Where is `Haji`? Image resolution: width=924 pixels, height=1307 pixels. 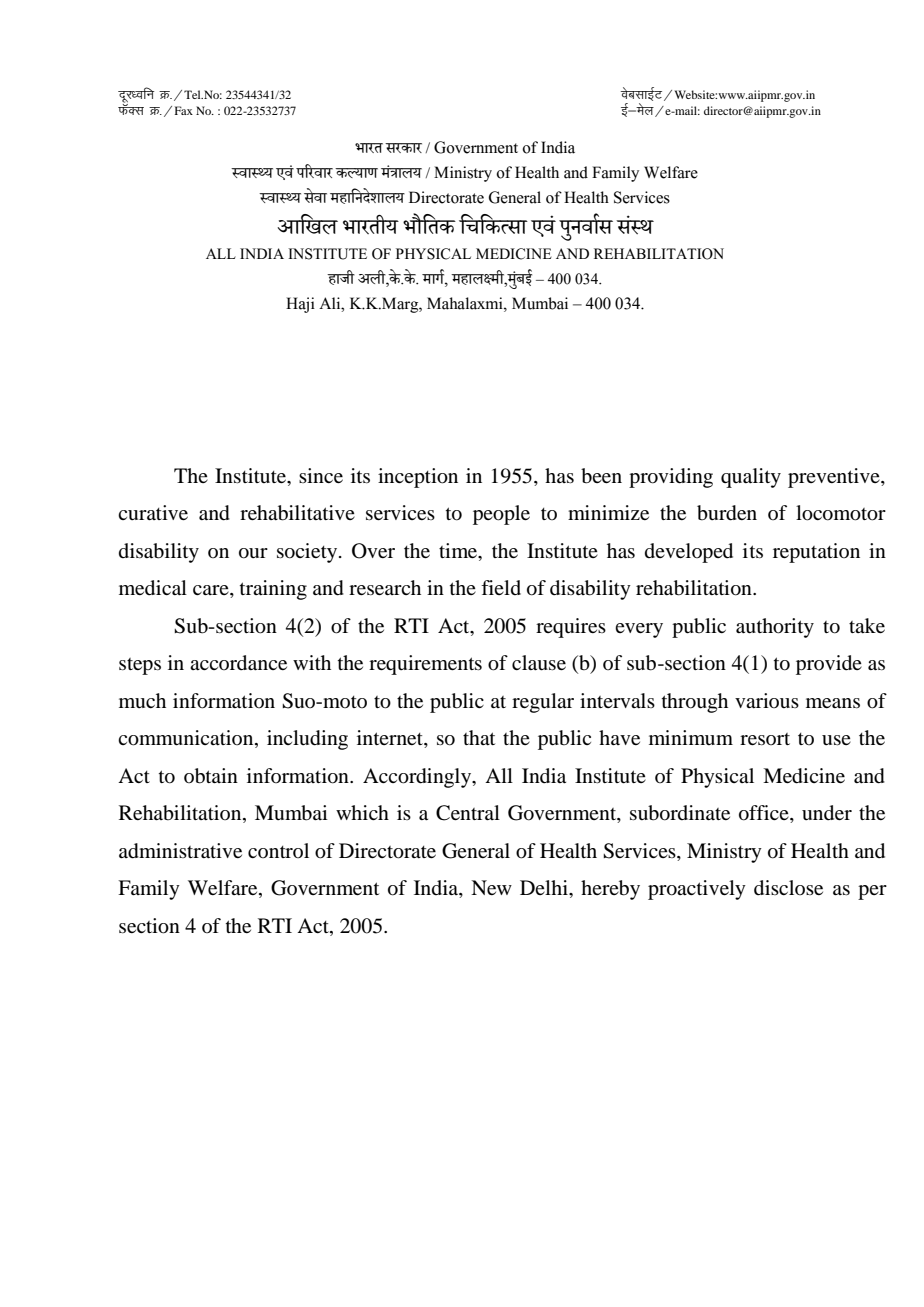
Haji is located at coordinates (300, 305).
